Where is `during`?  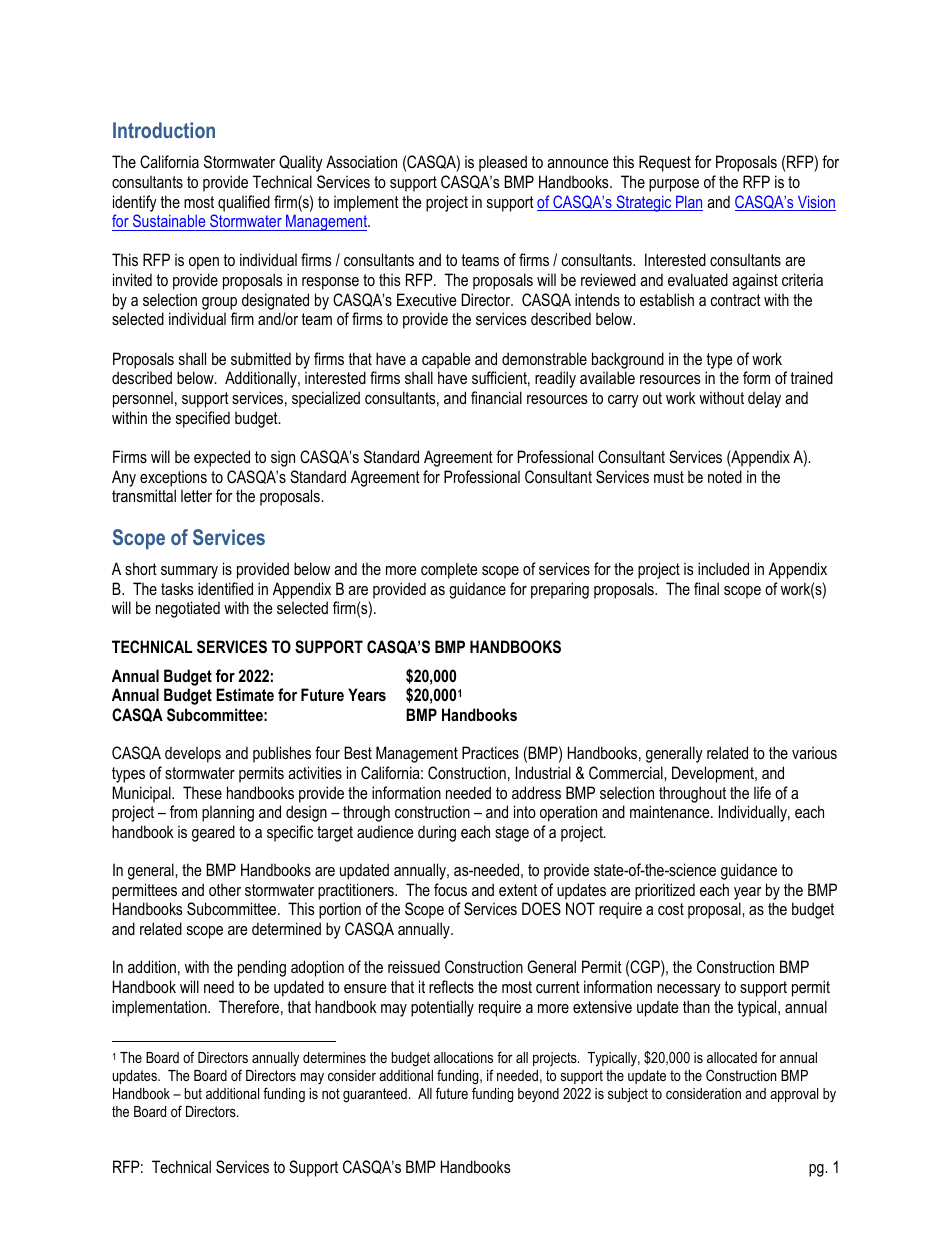 during is located at coordinates (437, 833).
